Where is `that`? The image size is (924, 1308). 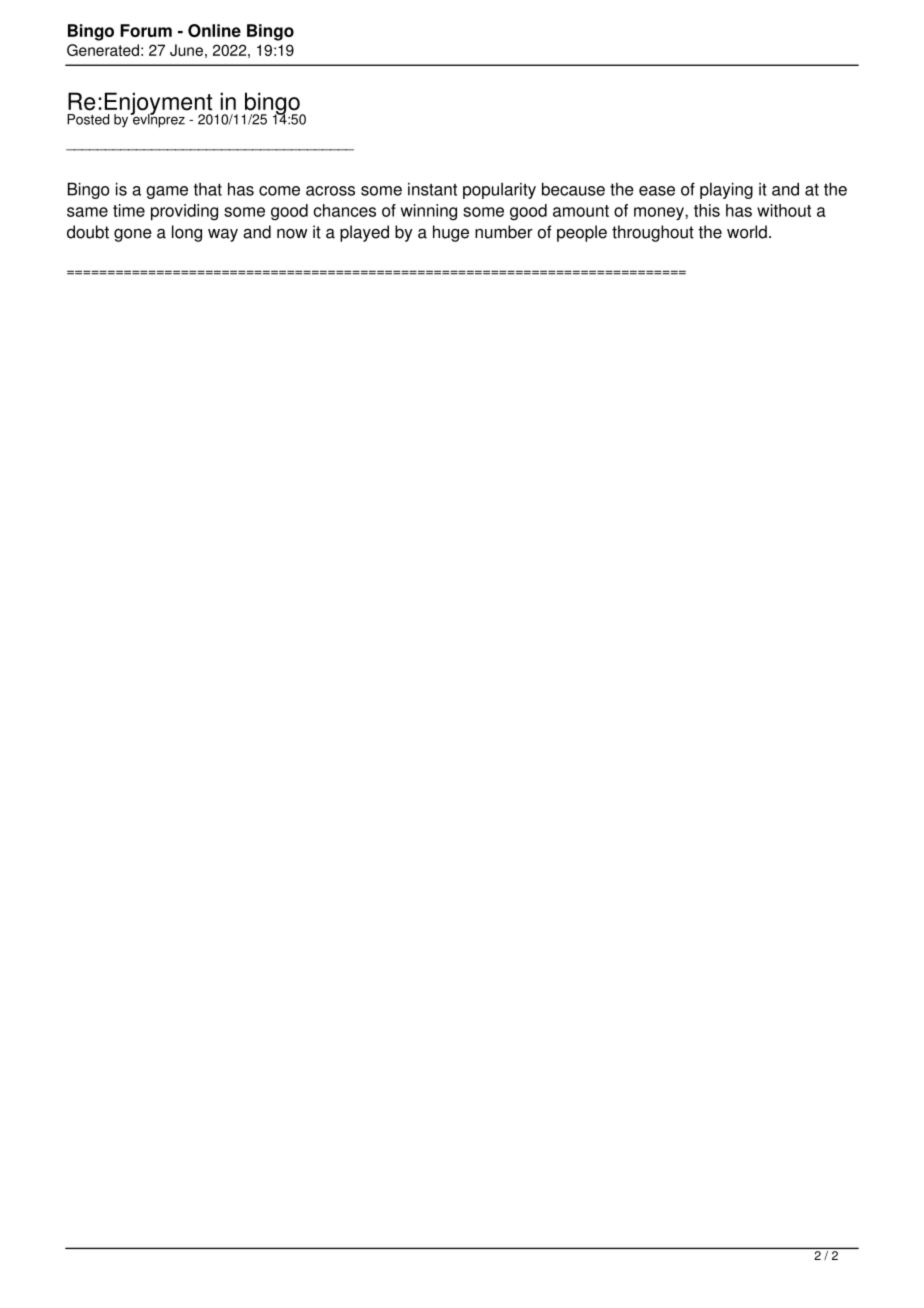
that is located at coordinates (208, 189).
